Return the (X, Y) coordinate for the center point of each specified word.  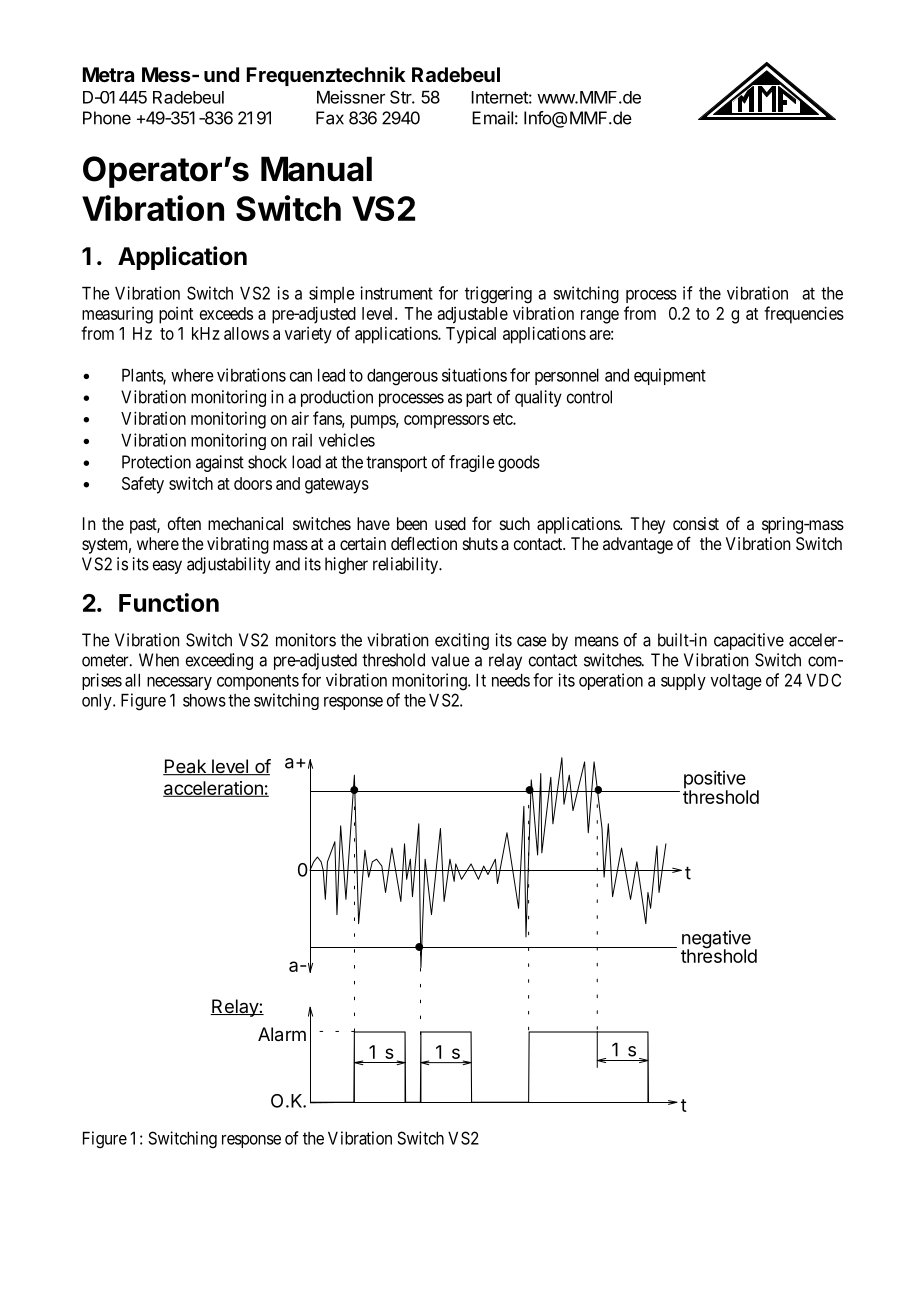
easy (167, 567)
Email (492, 118)
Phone (107, 118)
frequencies (804, 315)
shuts (480, 543)
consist (696, 523)
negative (716, 940)
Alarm (282, 1034)
